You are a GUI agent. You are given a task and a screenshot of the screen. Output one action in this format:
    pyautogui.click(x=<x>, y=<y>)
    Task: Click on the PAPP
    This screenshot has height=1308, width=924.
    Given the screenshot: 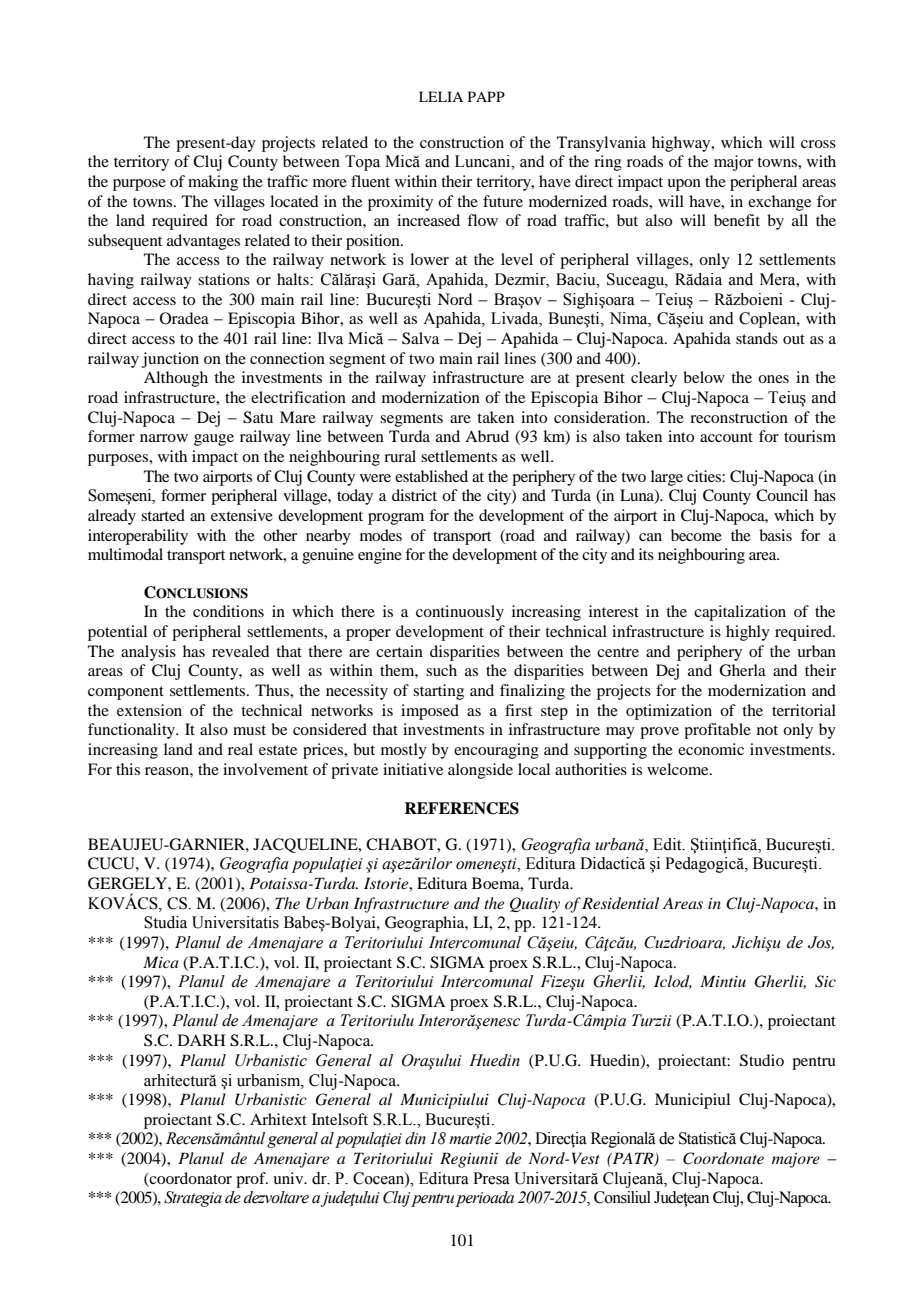 What is the action you would take?
    pyautogui.click(x=486, y=96)
